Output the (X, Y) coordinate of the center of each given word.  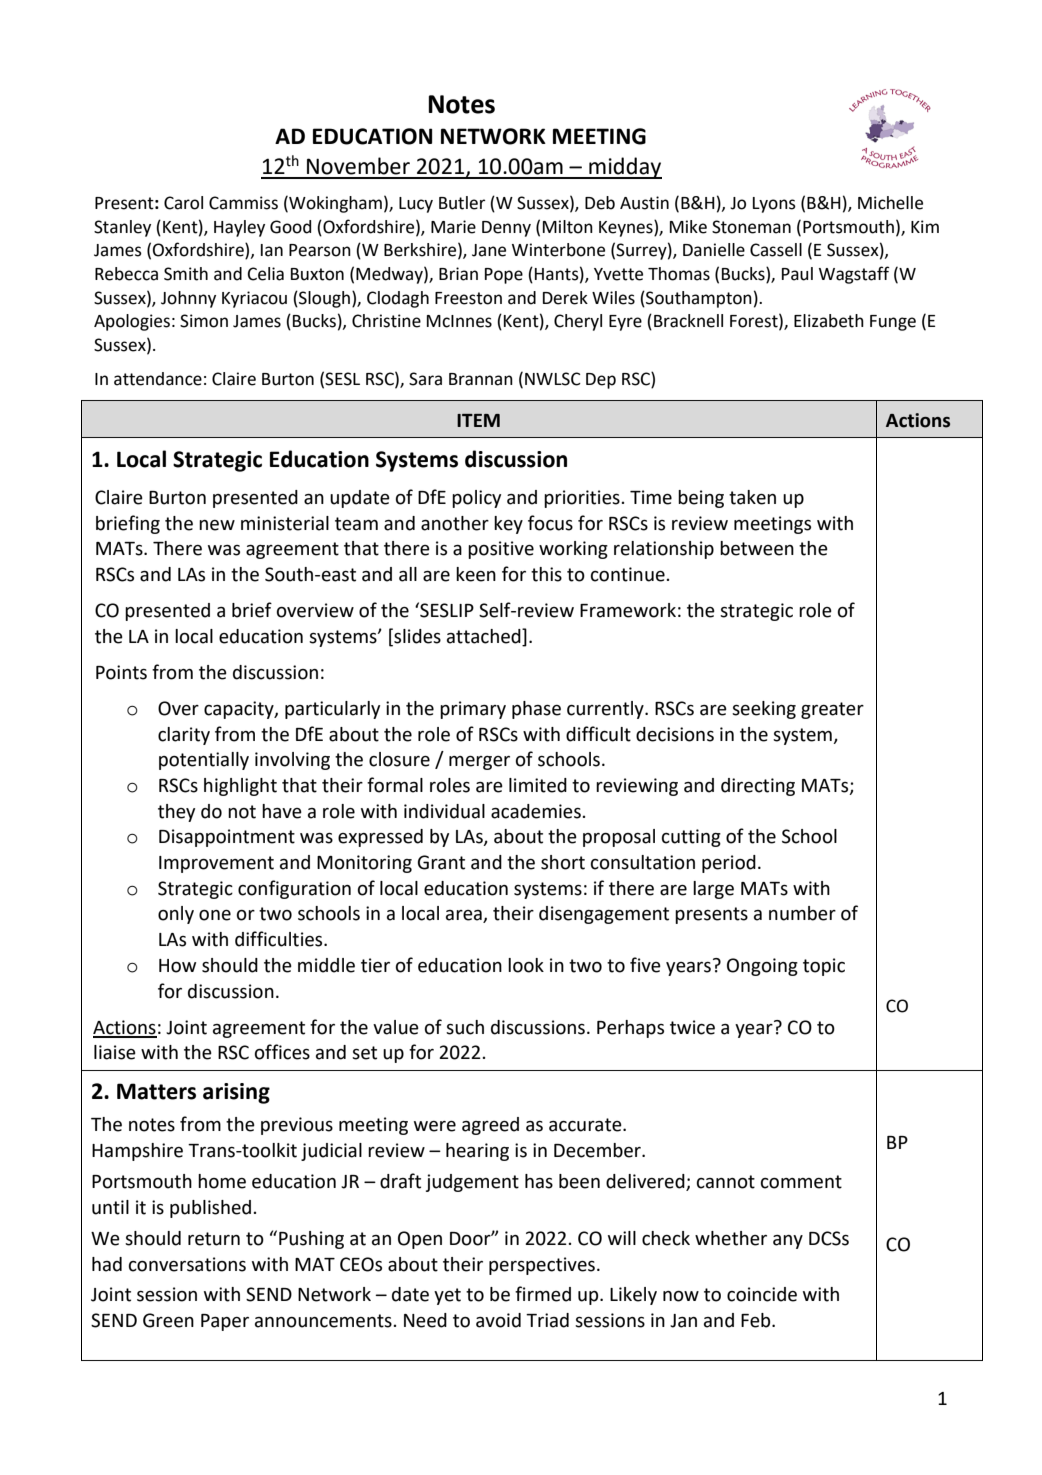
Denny (506, 229)
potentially (204, 761)
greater (832, 710)
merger (479, 763)
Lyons (774, 205)
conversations (187, 1264)
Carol (183, 203)
